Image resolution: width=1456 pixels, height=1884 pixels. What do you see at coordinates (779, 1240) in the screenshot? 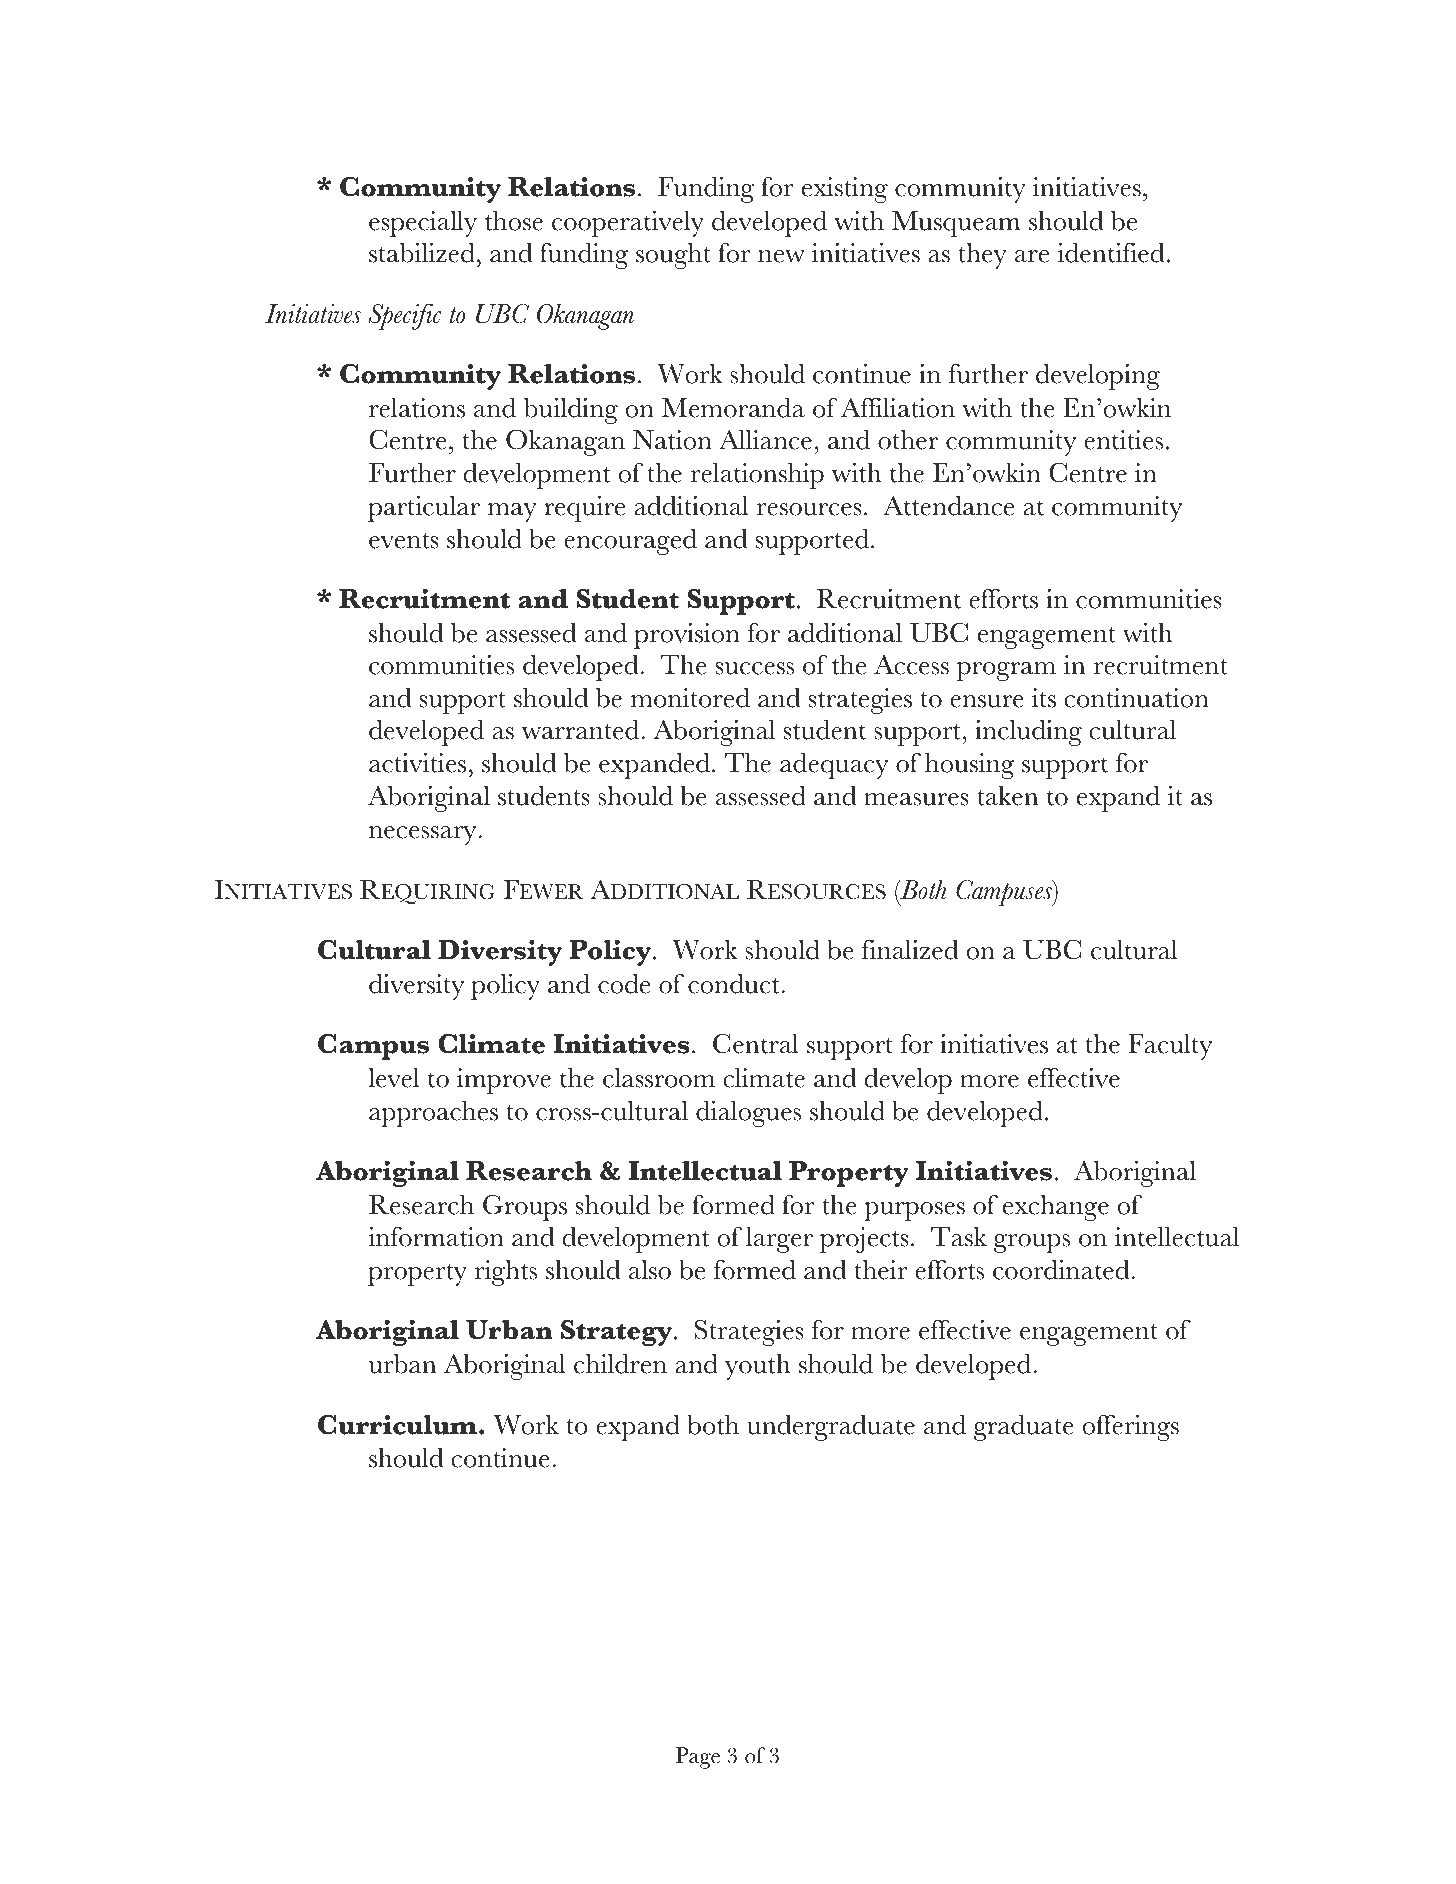
I see `larger` at bounding box center [779, 1240].
